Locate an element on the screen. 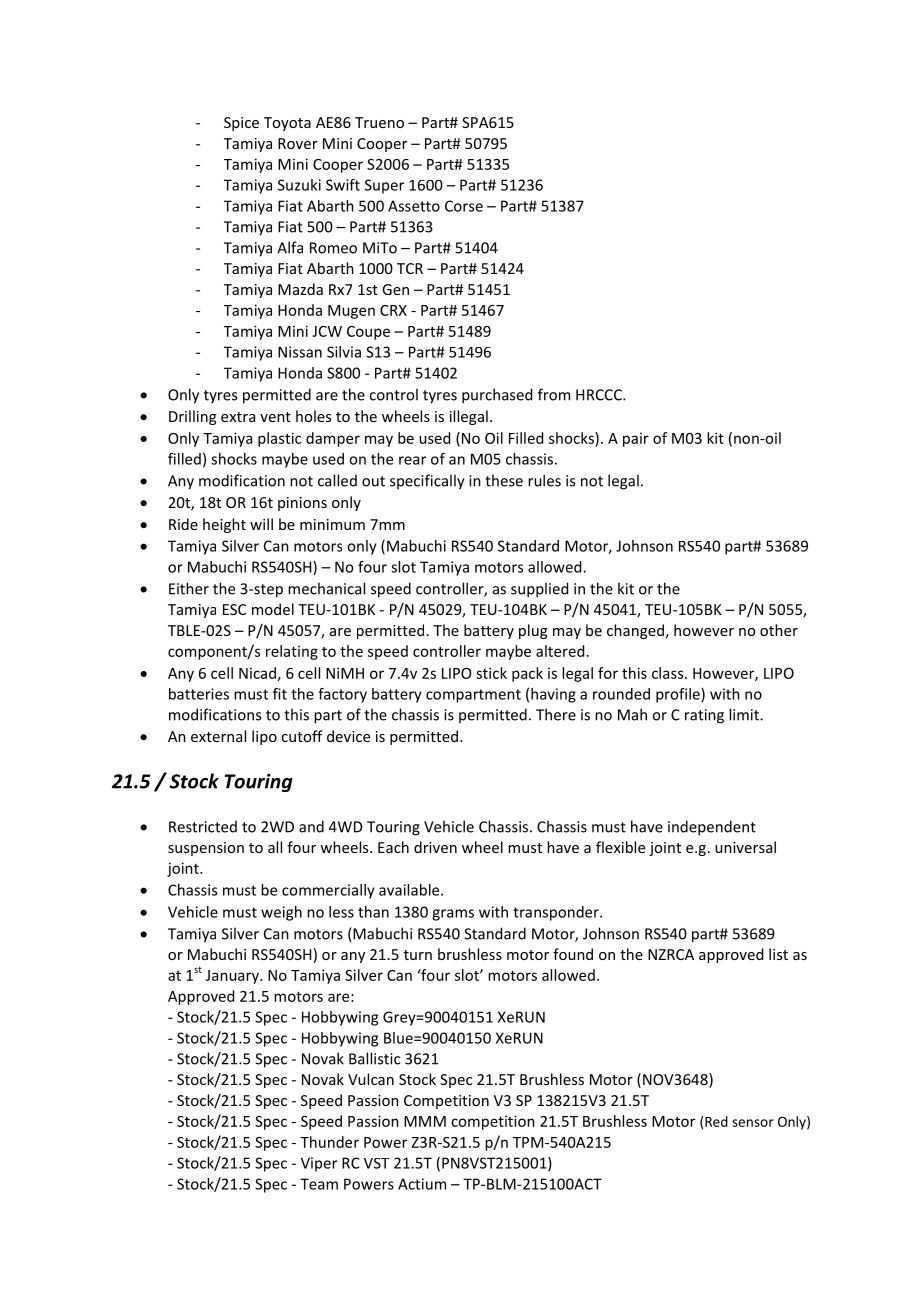 The width and height of the screenshot is (924, 1308). MMM is located at coordinates (425, 1121).
